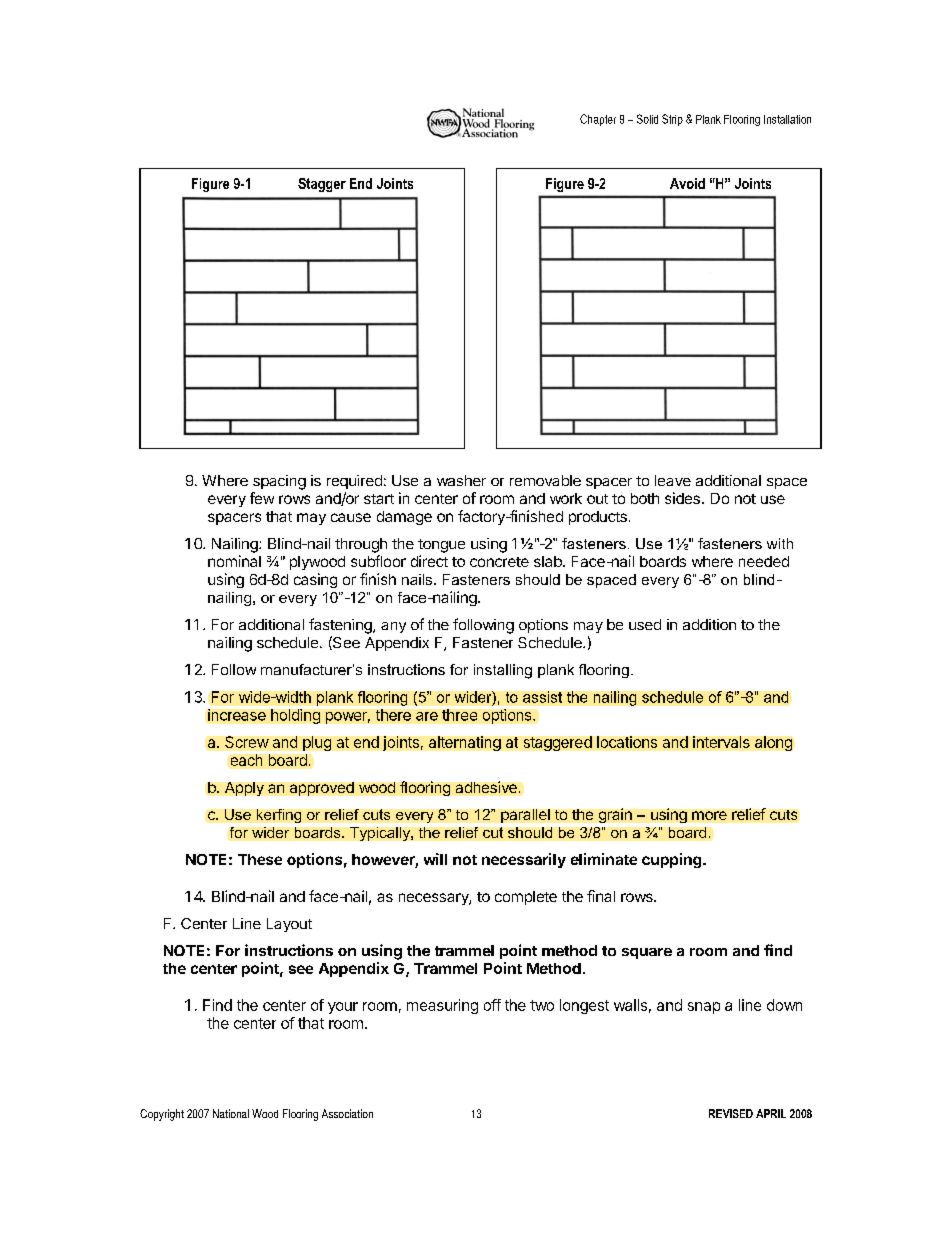  I want to click on spacing, so click(279, 482).
